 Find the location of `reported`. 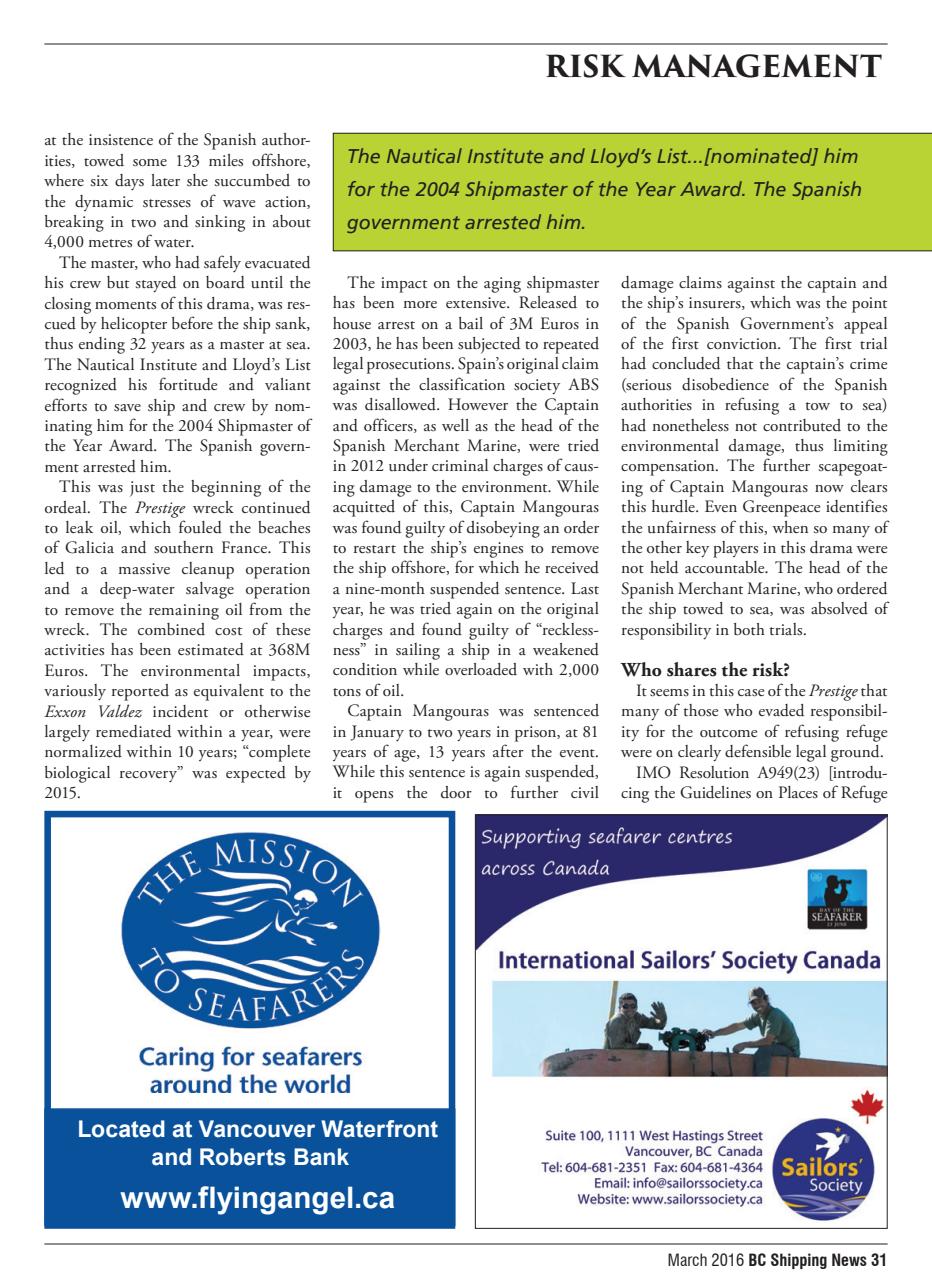

reported is located at coordinates (140, 692).
